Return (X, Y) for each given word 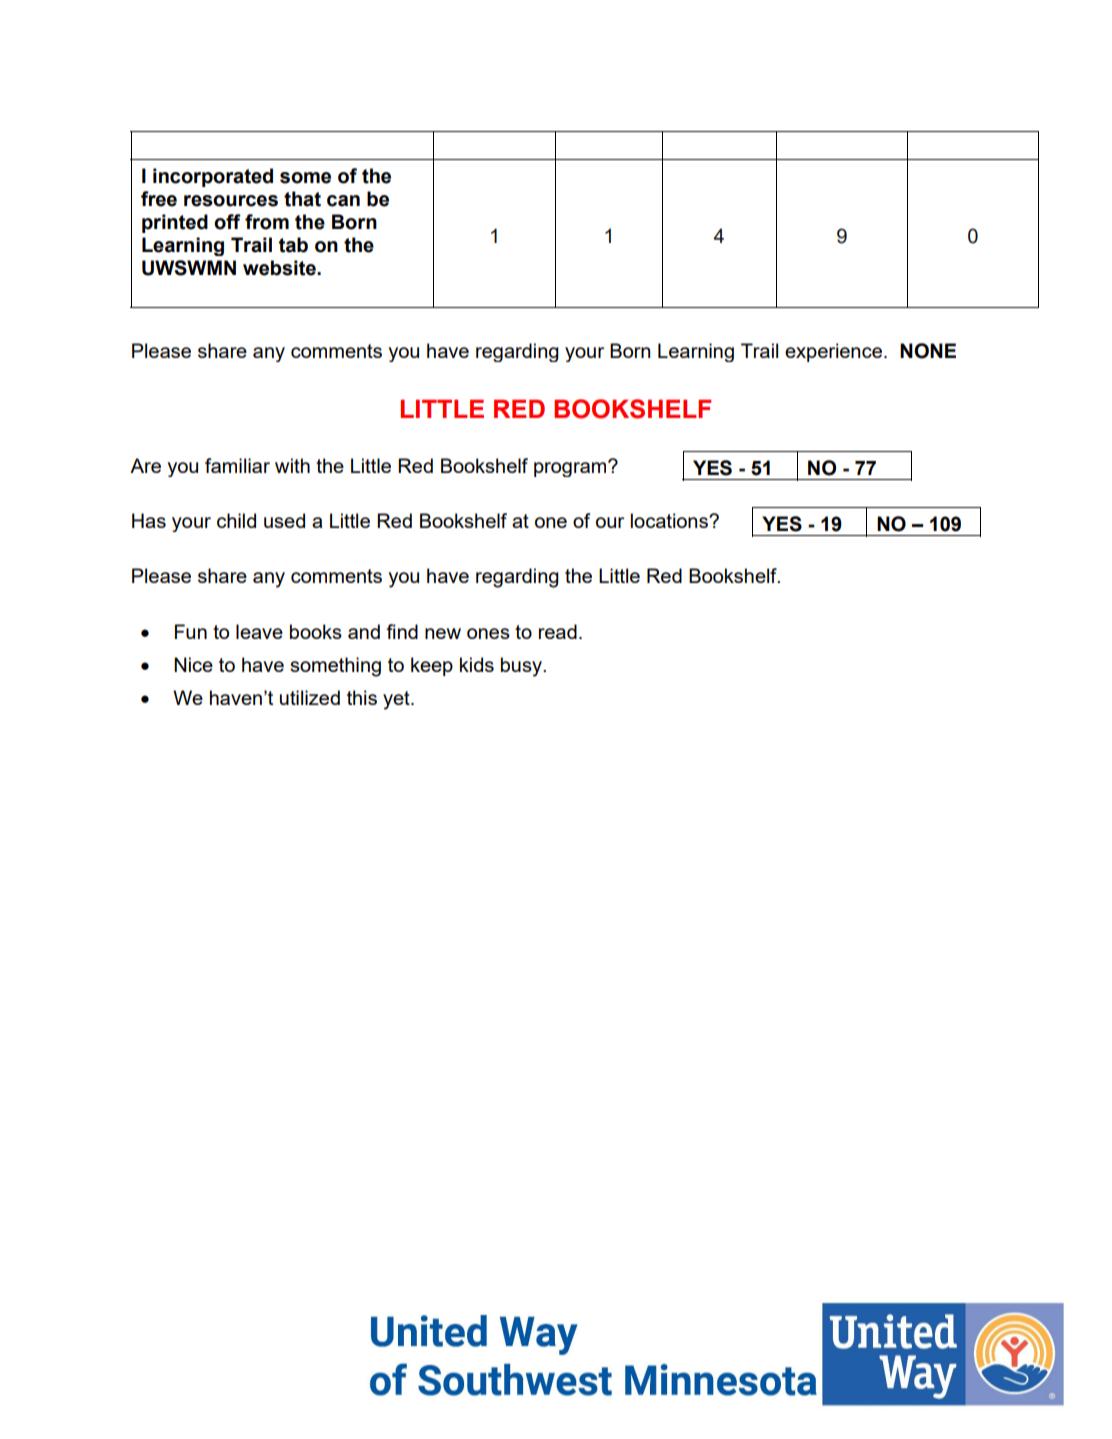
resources (231, 201)
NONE (928, 351)
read (558, 631)
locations (670, 520)
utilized (310, 697)
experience (833, 352)
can (343, 201)
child (236, 520)
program (571, 468)
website (280, 268)
